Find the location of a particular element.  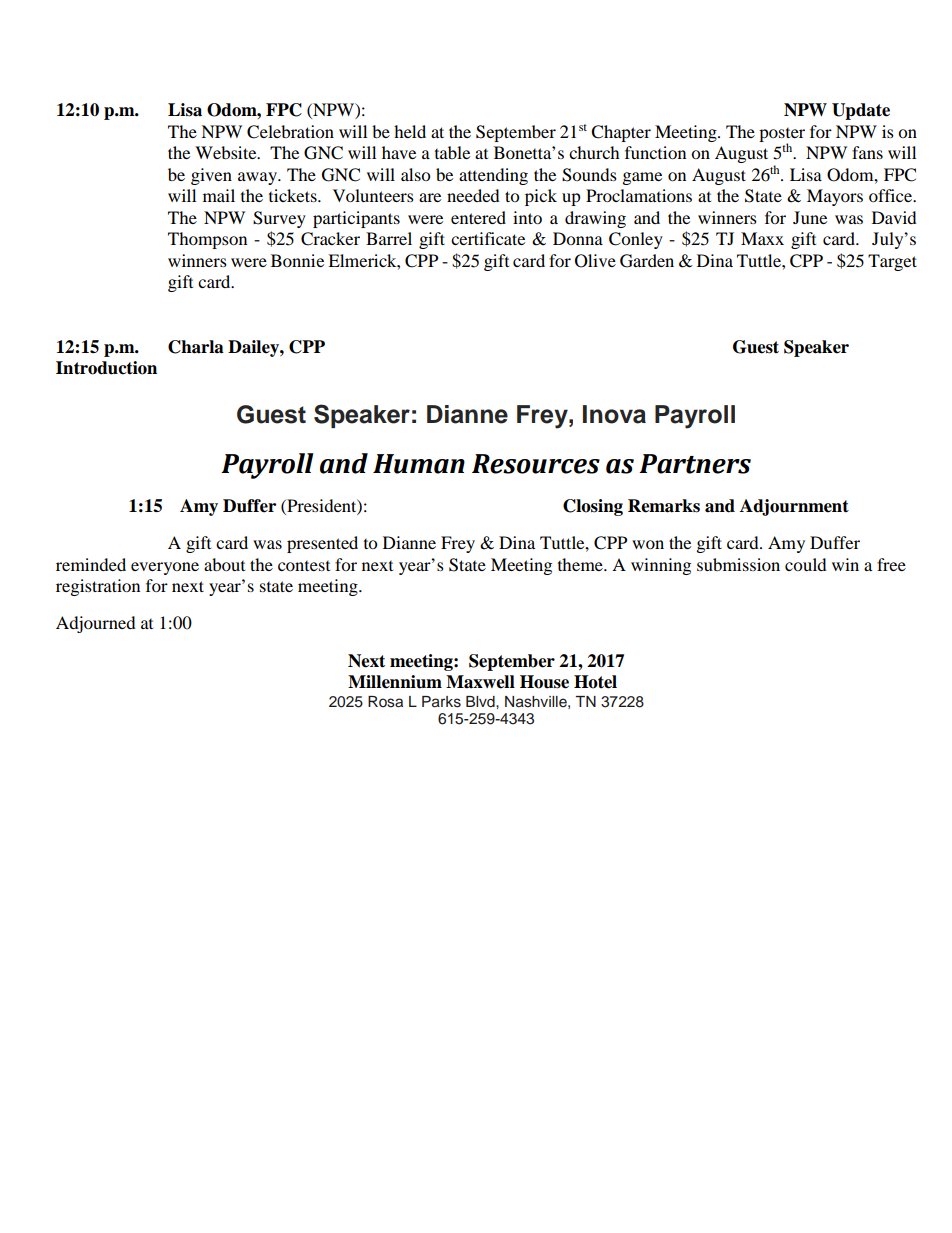

Maxx is located at coordinates (762, 238).
